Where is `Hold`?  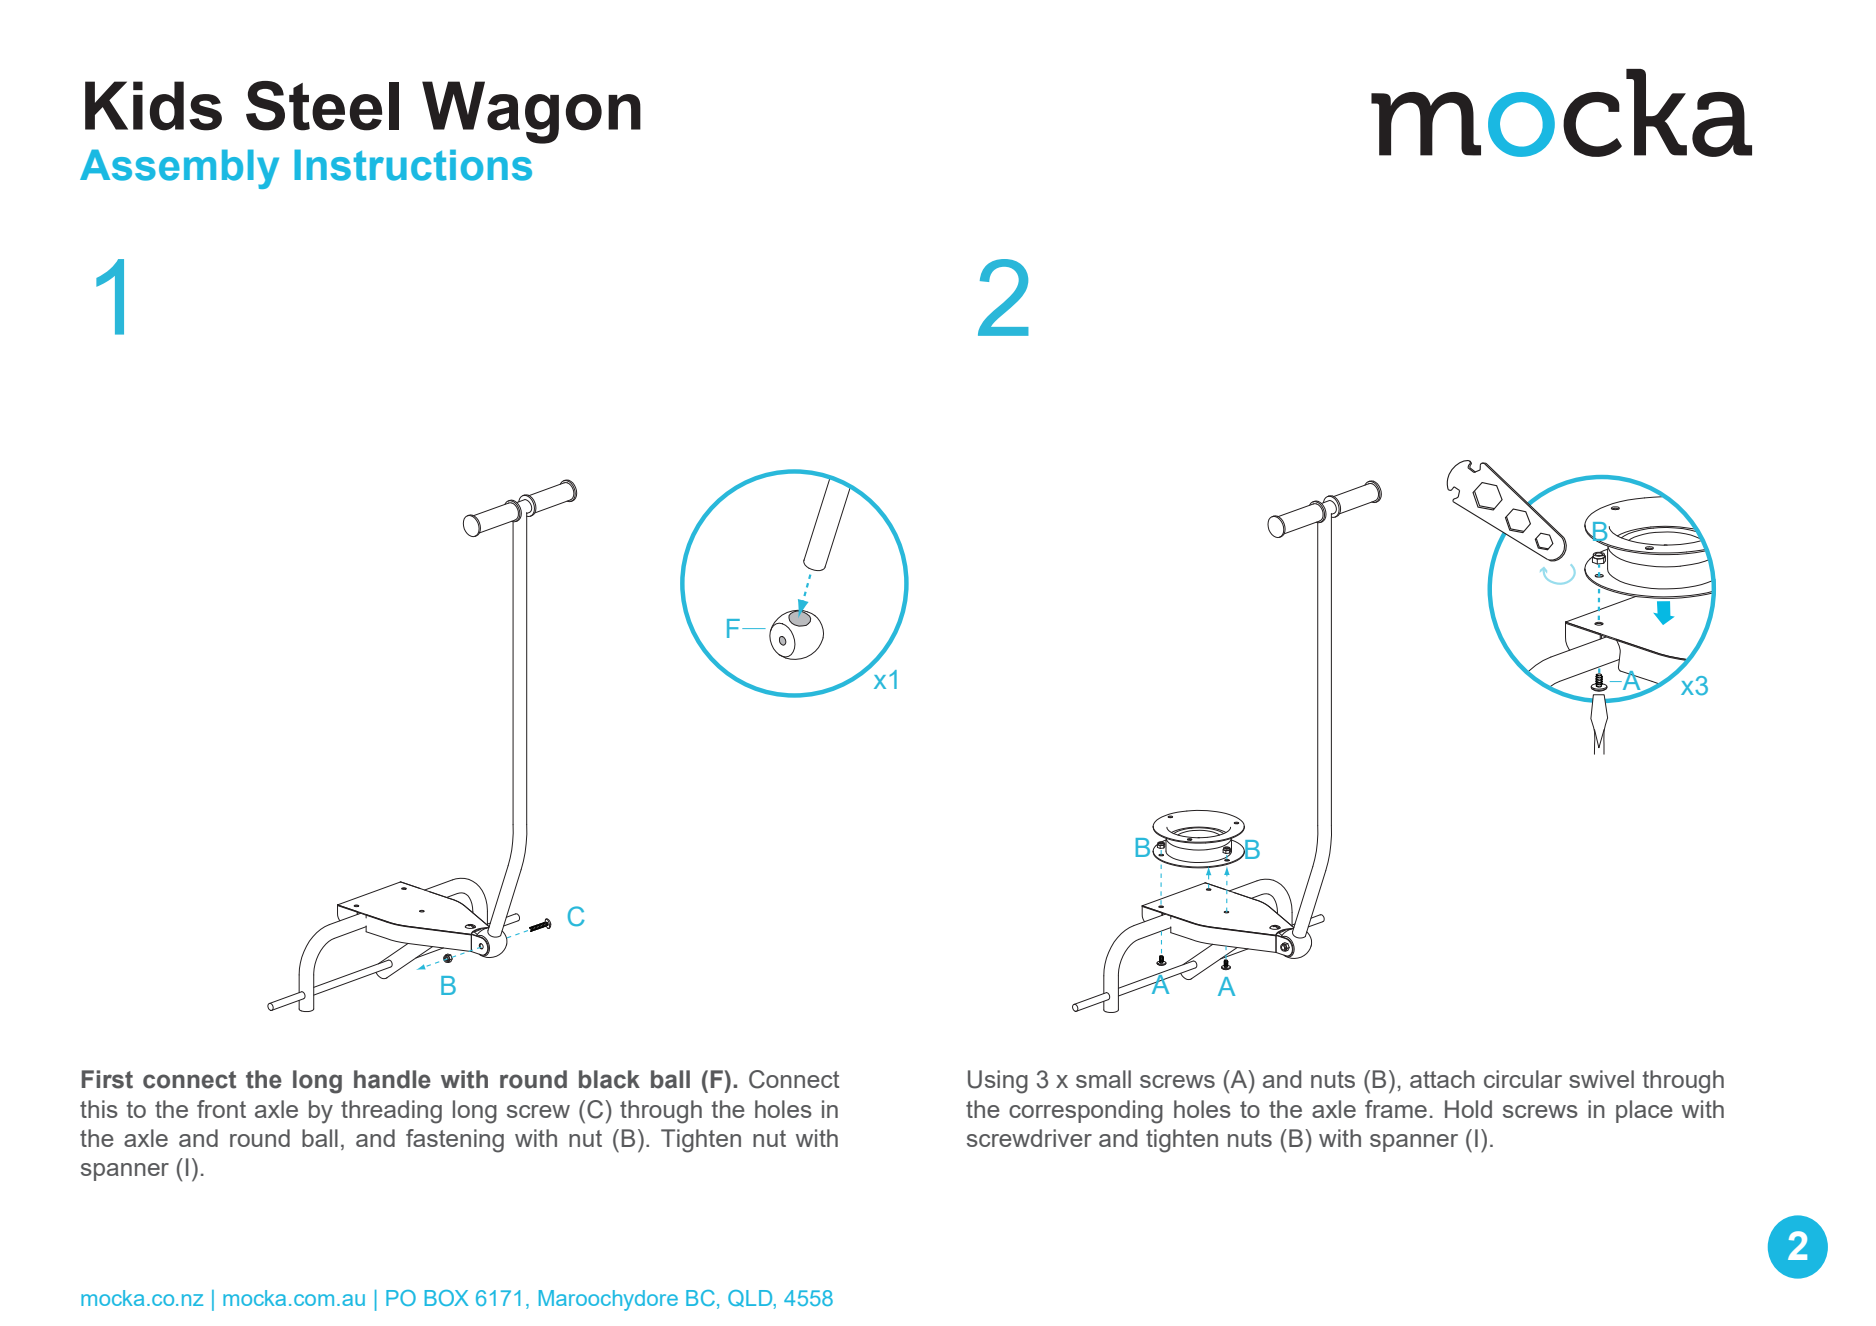 Hold is located at coordinates (1468, 1109).
